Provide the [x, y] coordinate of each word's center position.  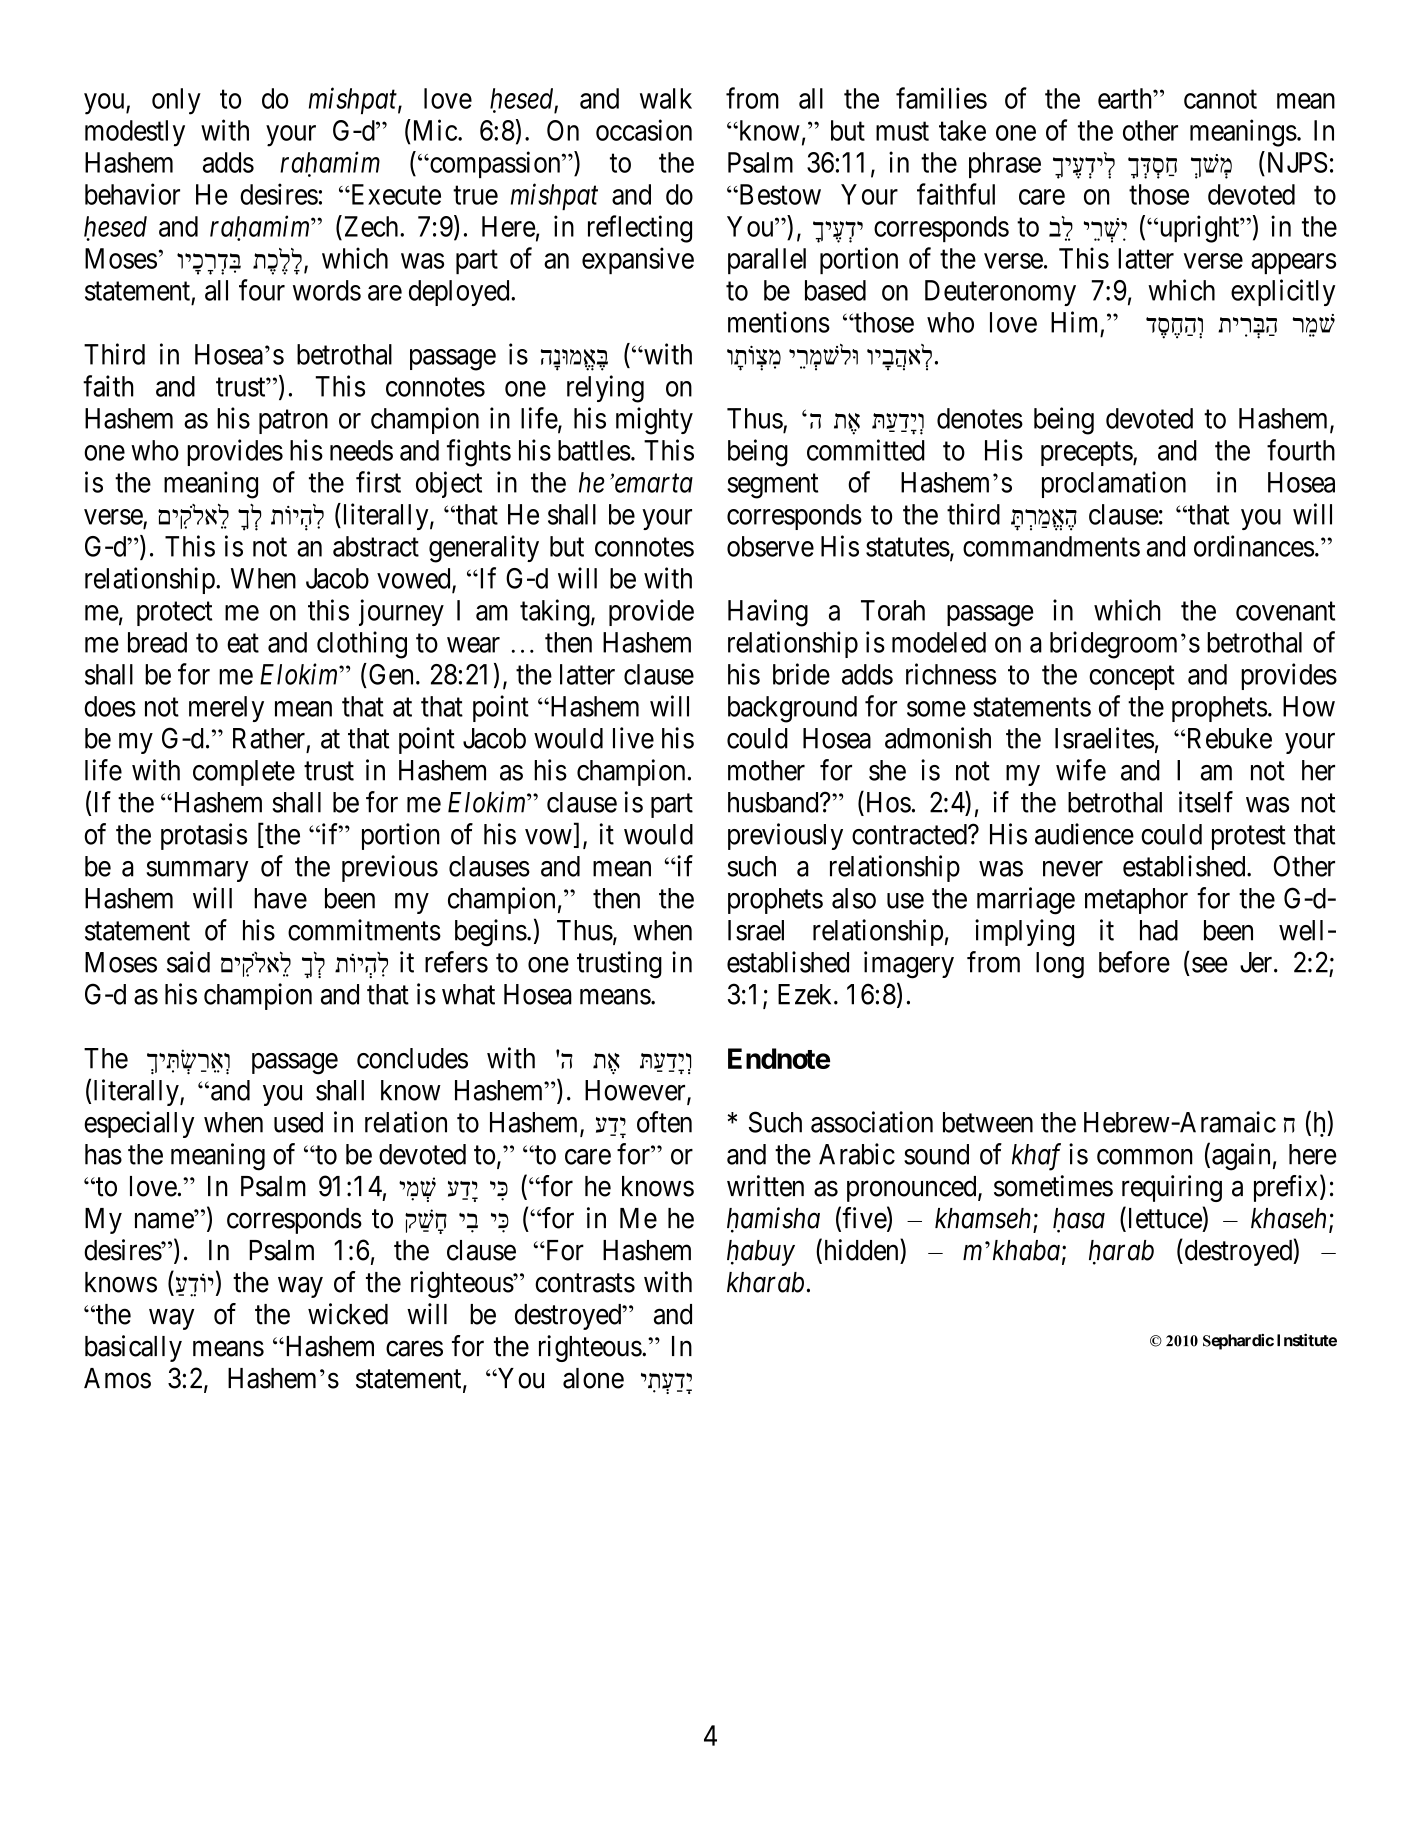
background [792, 709]
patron [293, 422]
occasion [644, 130]
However [636, 1091]
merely [226, 709]
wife [1081, 770]
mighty [654, 421]
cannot [1220, 99]
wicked [348, 1314]
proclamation [1114, 484]
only [176, 101]
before [1134, 962]
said [188, 962]
